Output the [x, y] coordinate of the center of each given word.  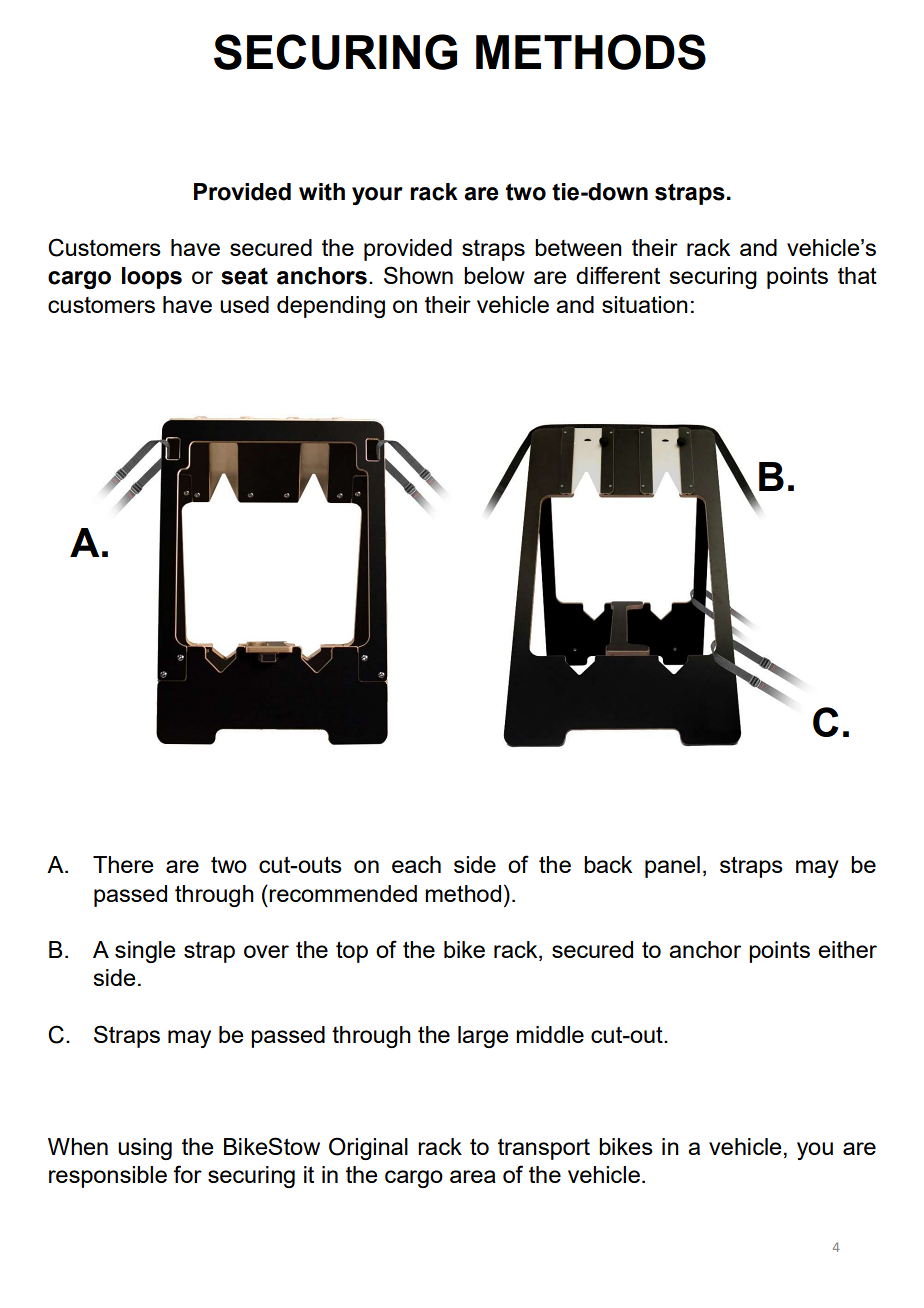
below [494, 275]
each [416, 864]
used [244, 304]
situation [645, 304]
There [123, 864]
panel [672, 867]
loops [152, 278]
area [473, 1176]
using [145, 1149]
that [857, 275]
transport [544, 1149]
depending [331, 307]
